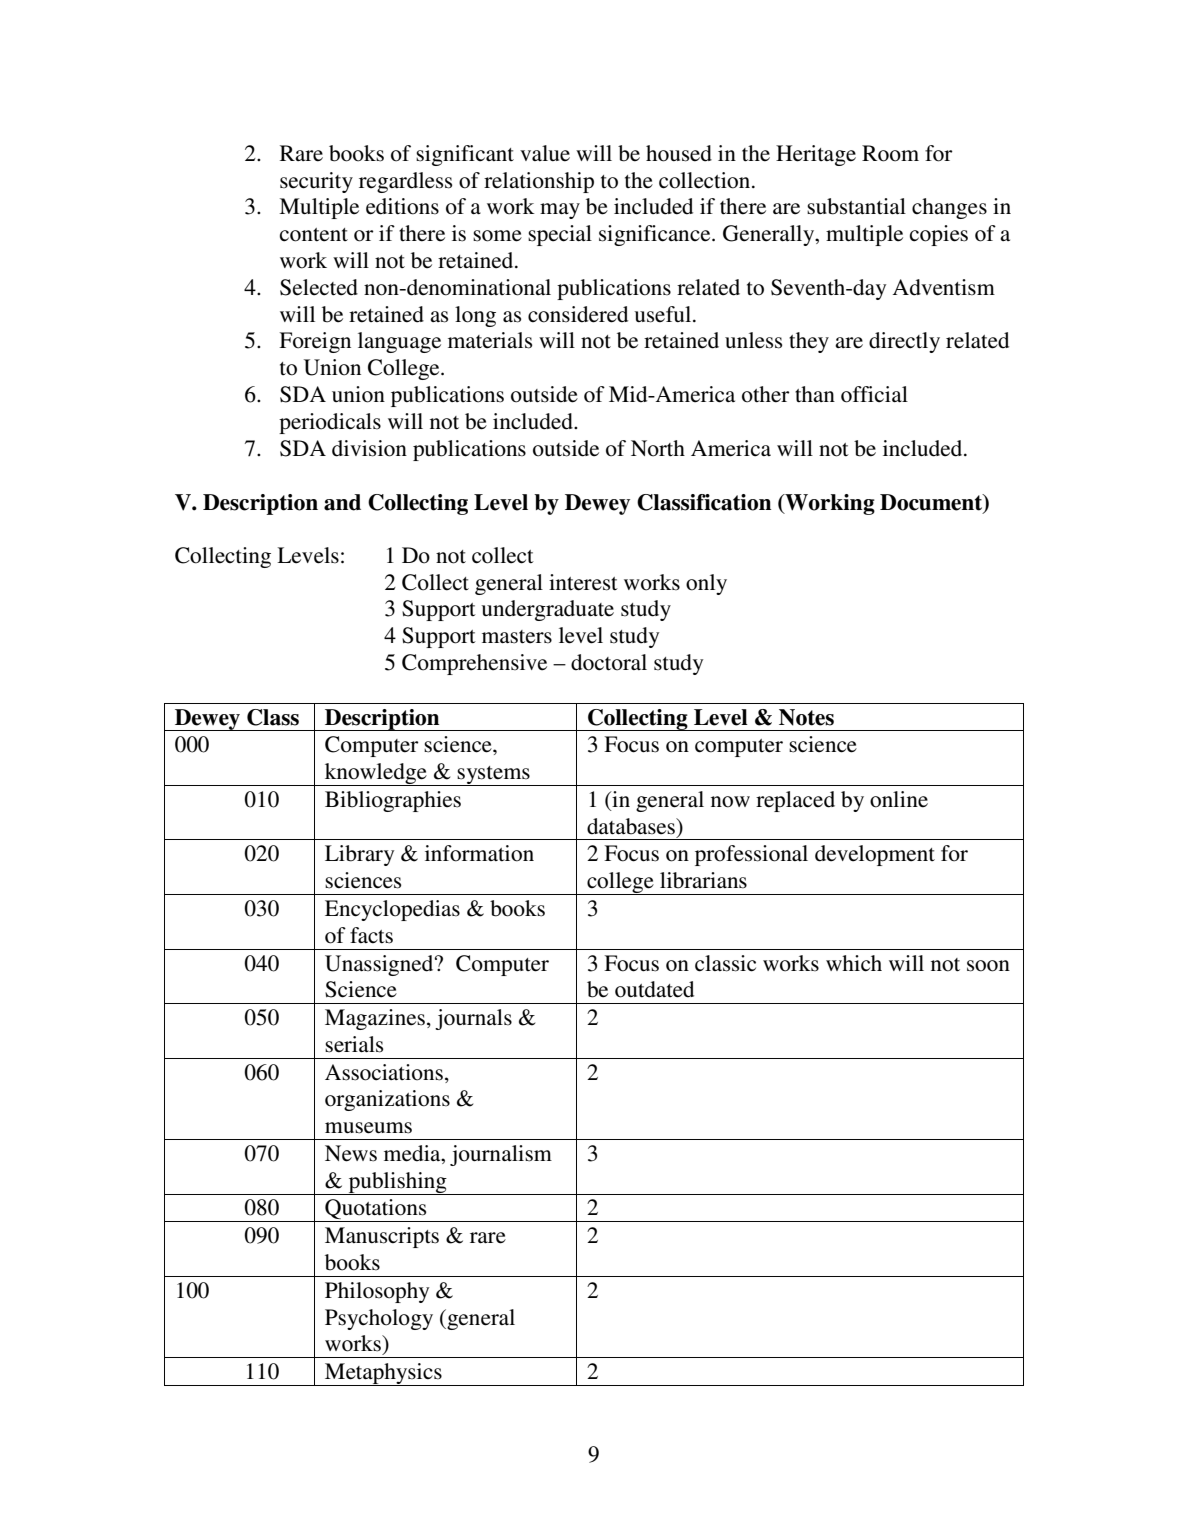 This page has height=1538, width=1188. I want to click on outdated, so click(654, 989).
